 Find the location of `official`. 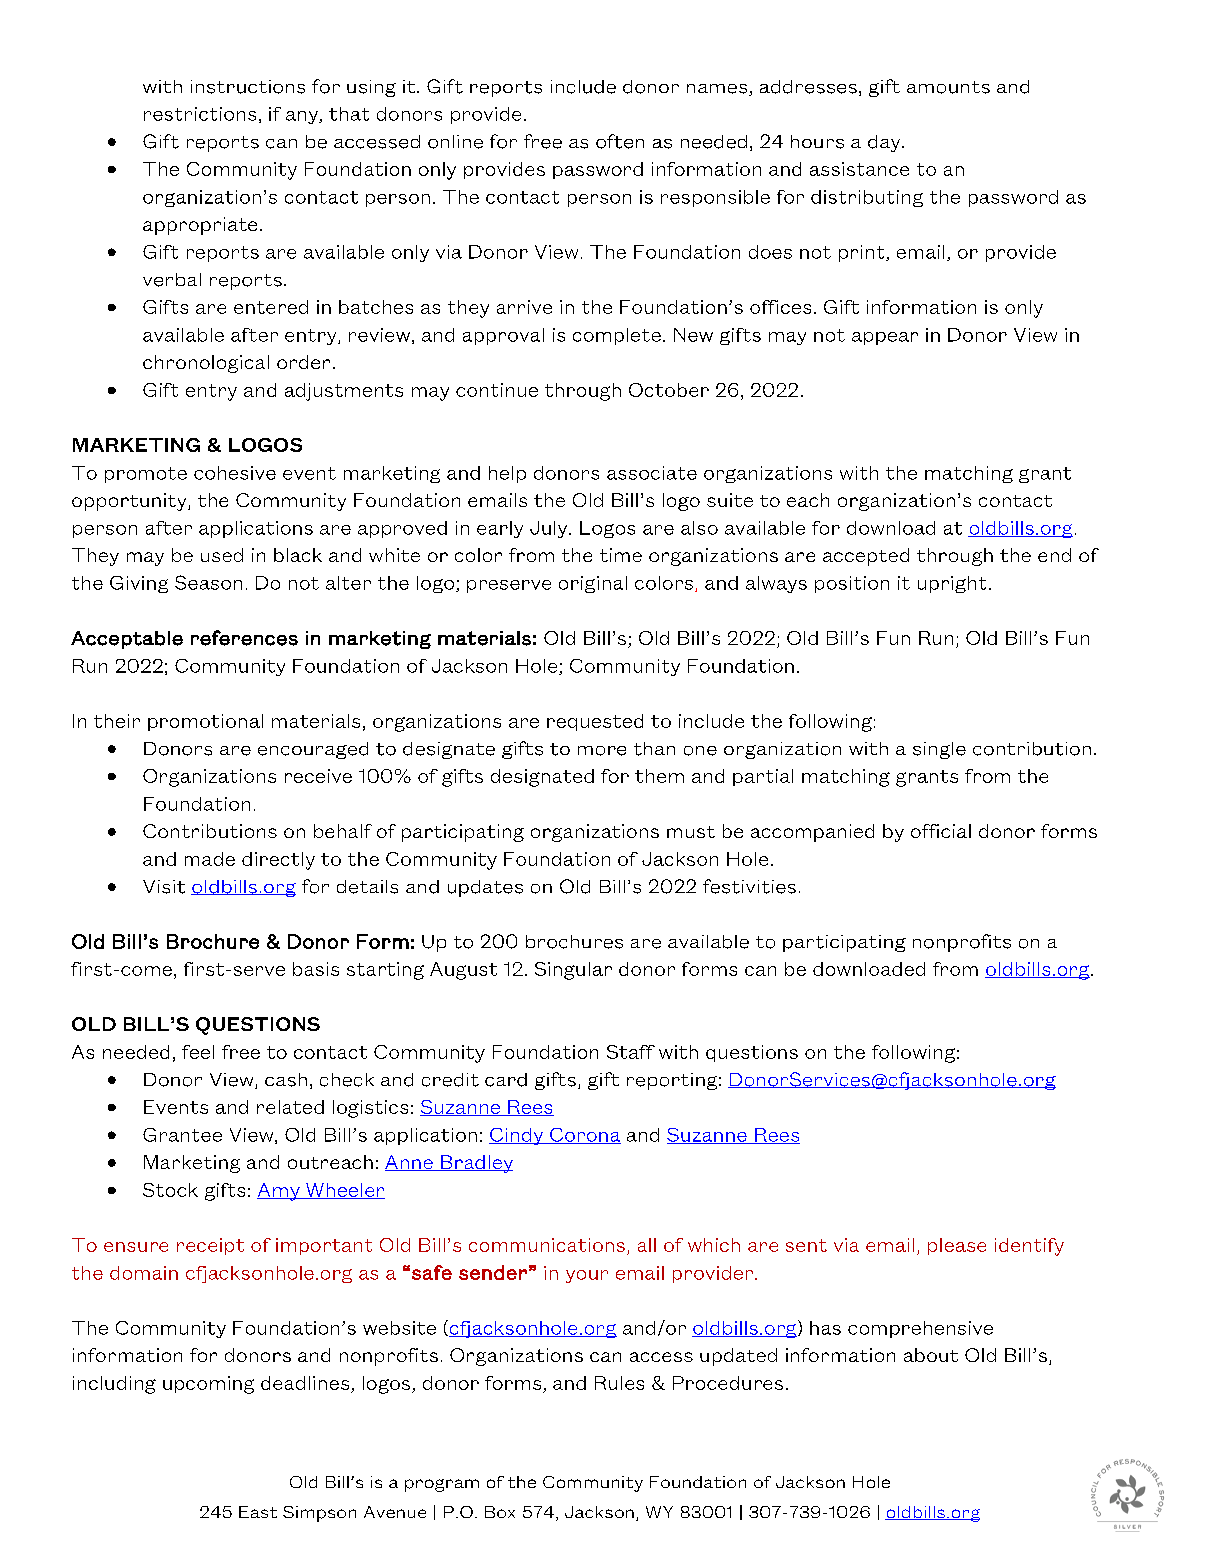

official is located at coordinates (941, 831).
